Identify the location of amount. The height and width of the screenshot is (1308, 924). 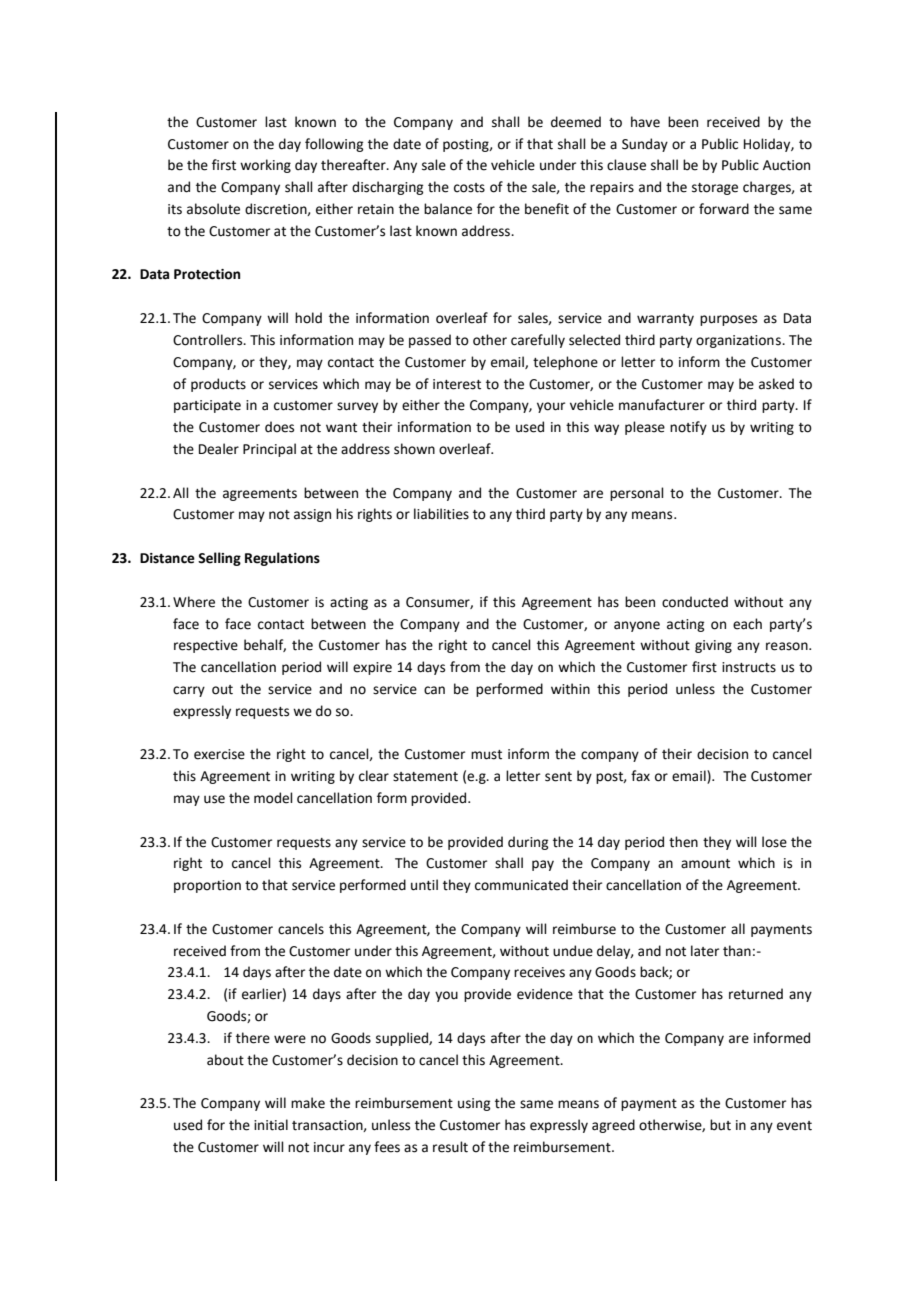
(705, 864).
